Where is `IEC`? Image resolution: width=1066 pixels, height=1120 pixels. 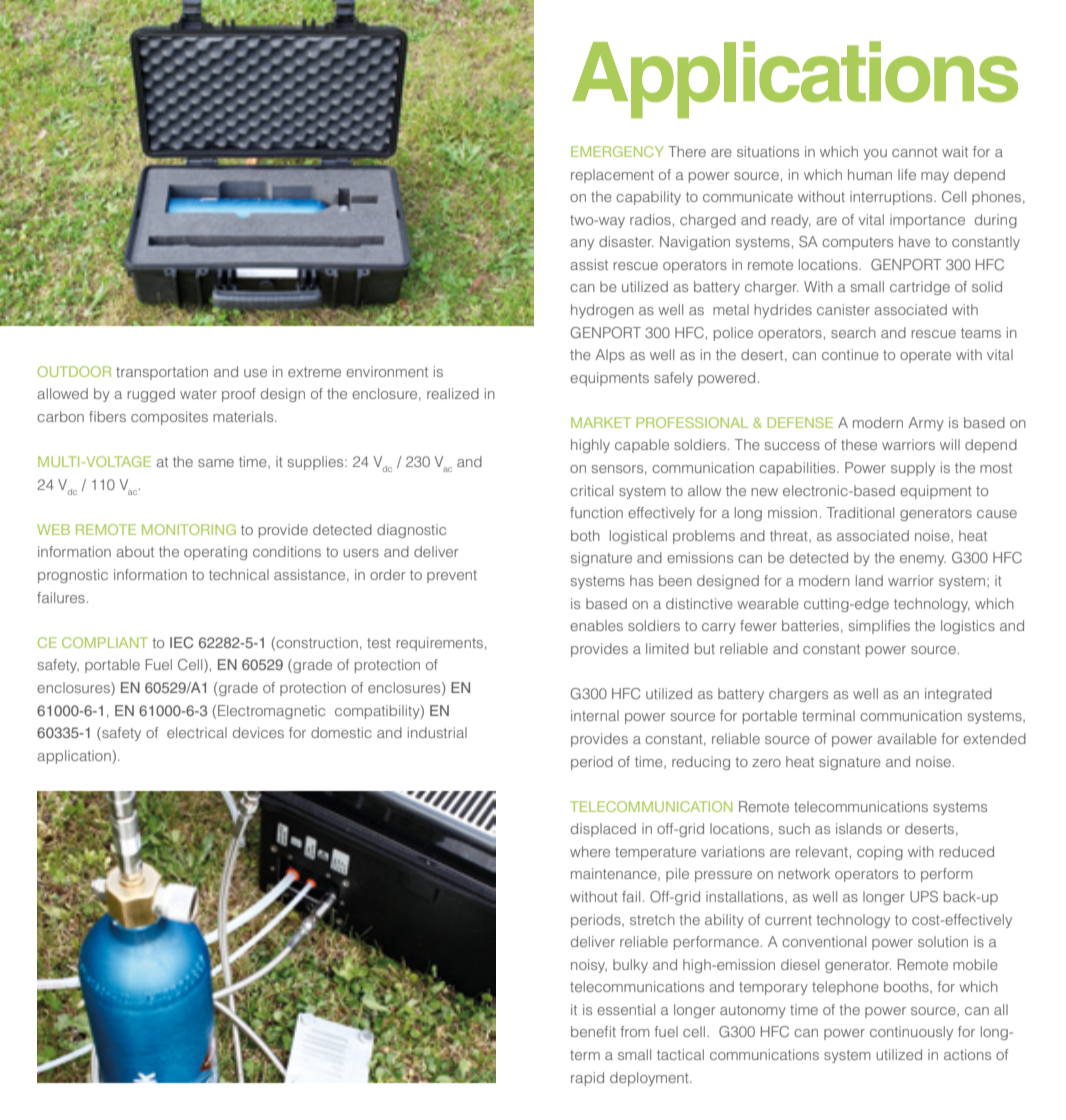 IEC is located at coordinates (181, 642).
